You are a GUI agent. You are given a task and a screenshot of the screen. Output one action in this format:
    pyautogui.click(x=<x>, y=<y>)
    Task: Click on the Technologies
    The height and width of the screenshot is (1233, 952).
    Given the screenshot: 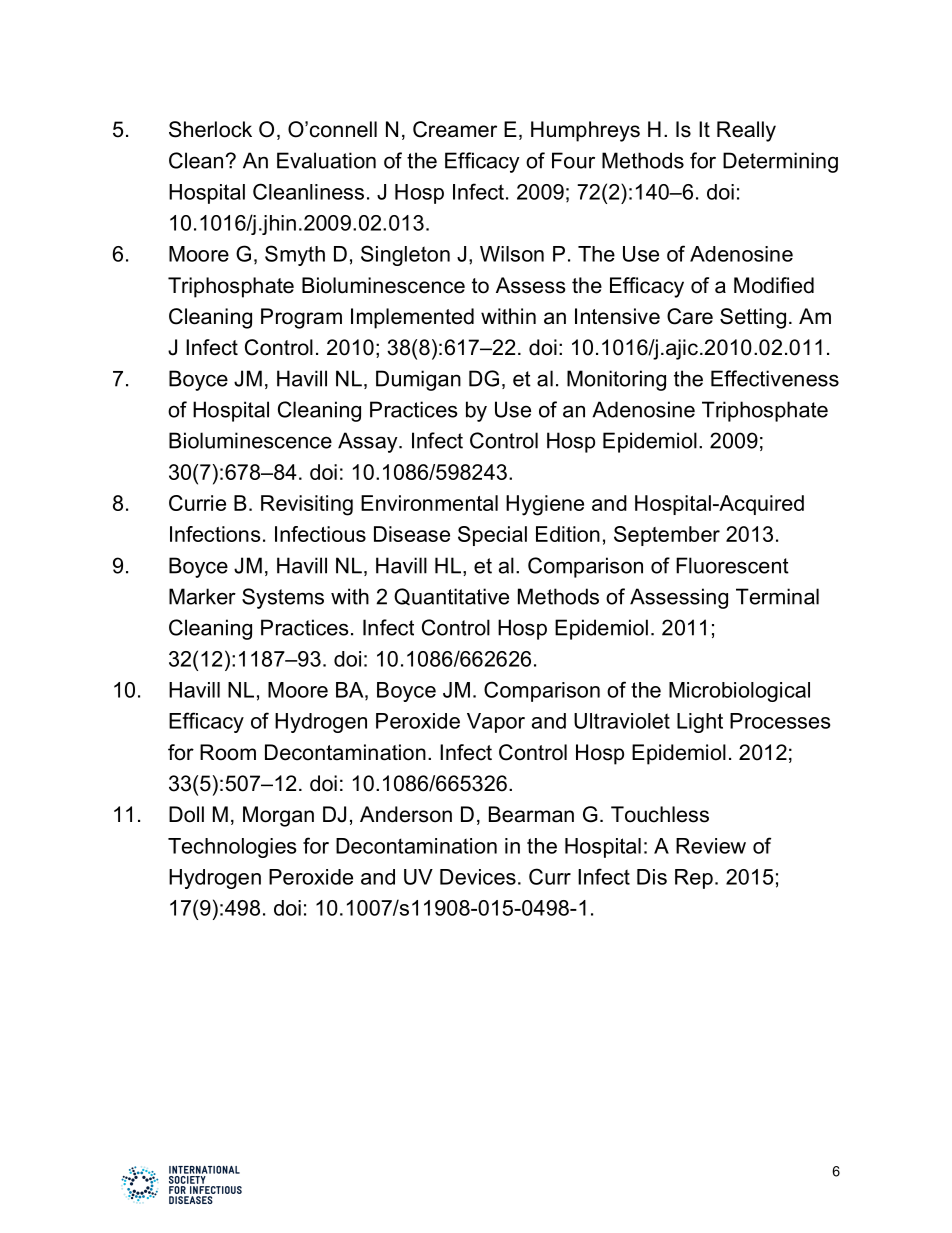 What is the action you would take?
    pyautogui.click(x=232, y=848)
